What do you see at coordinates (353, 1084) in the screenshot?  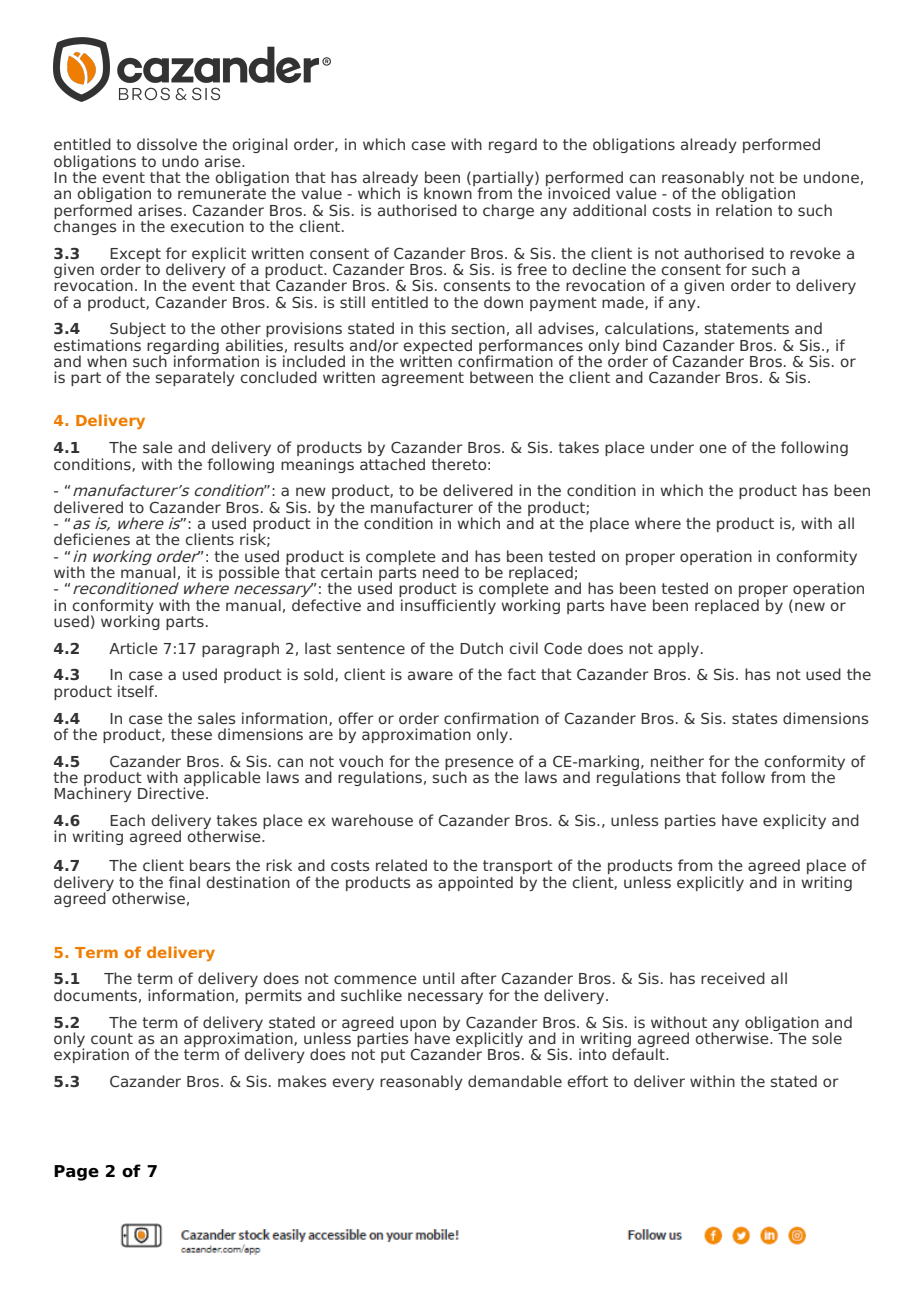 I see `every` at bounding box center [353, 1084].
